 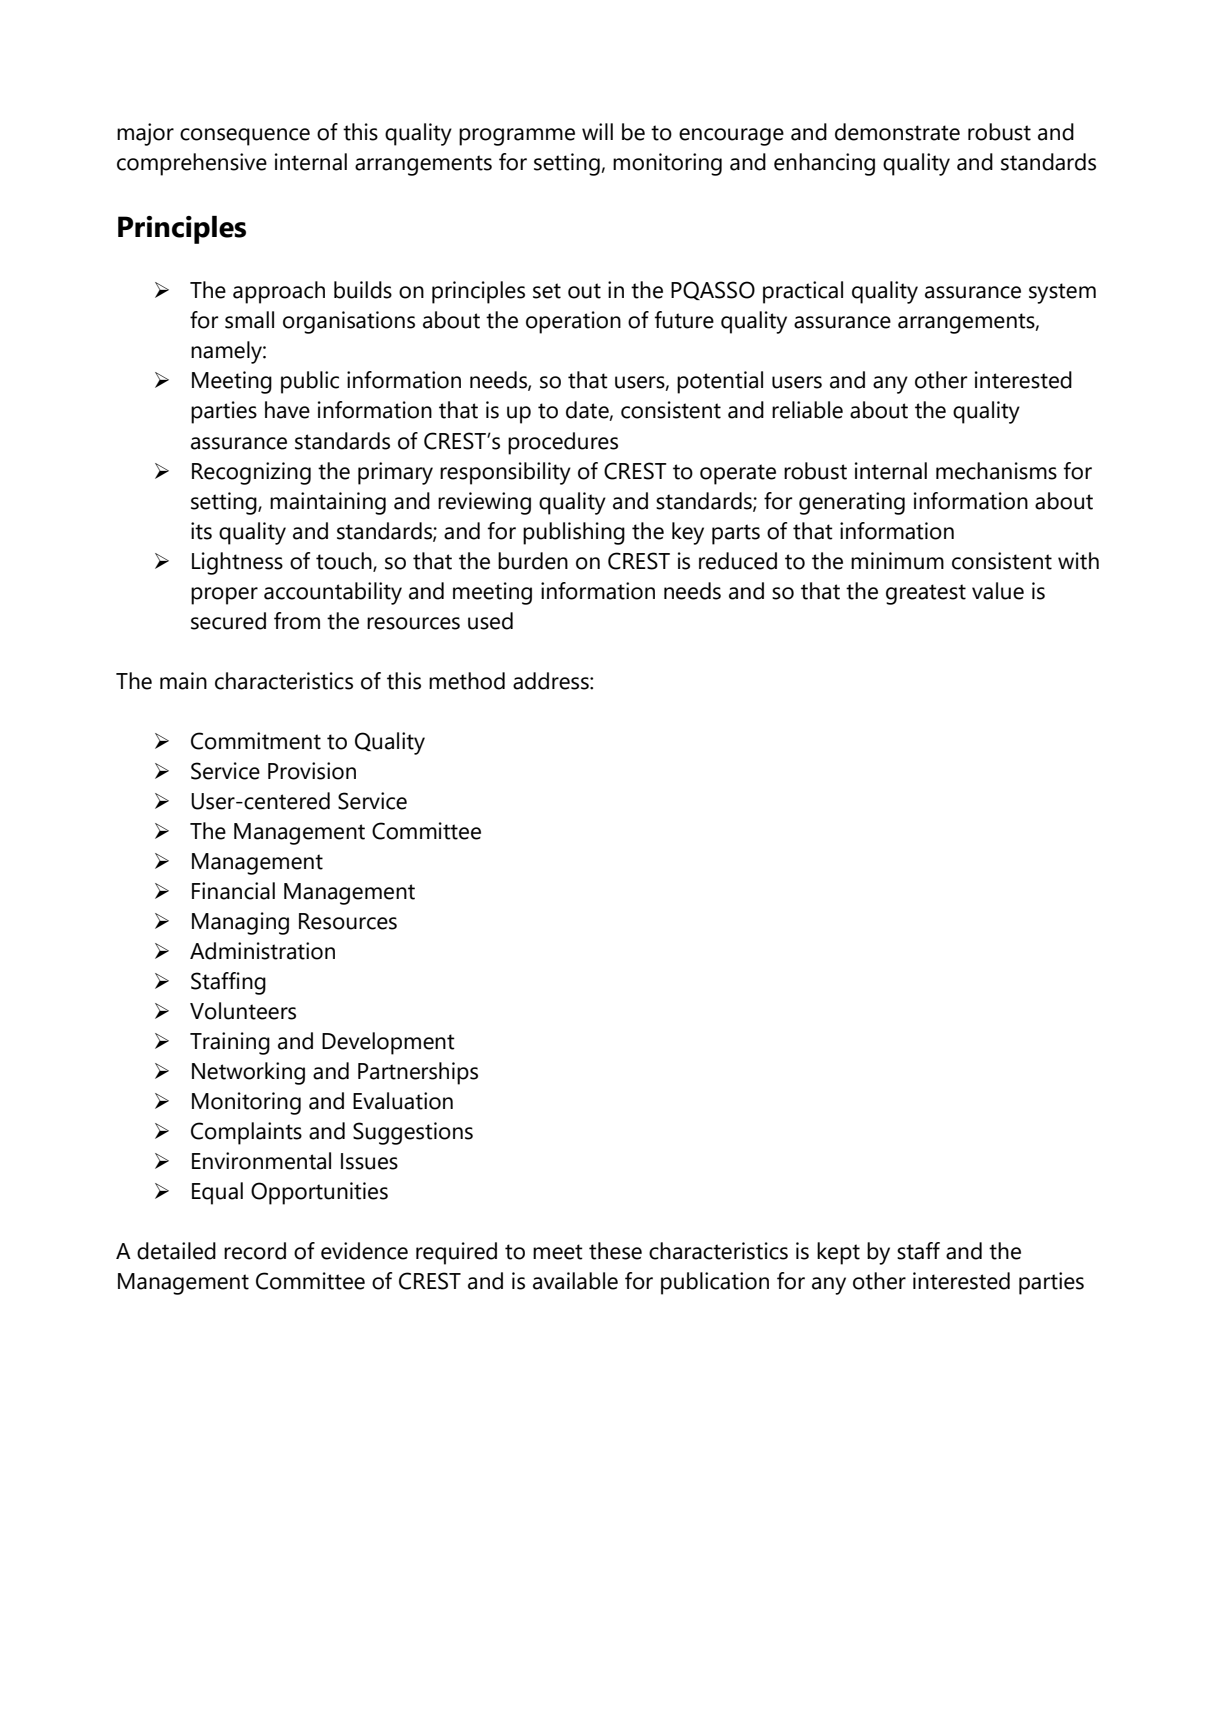 I want to click on record, so click(x=255, y=1251).
